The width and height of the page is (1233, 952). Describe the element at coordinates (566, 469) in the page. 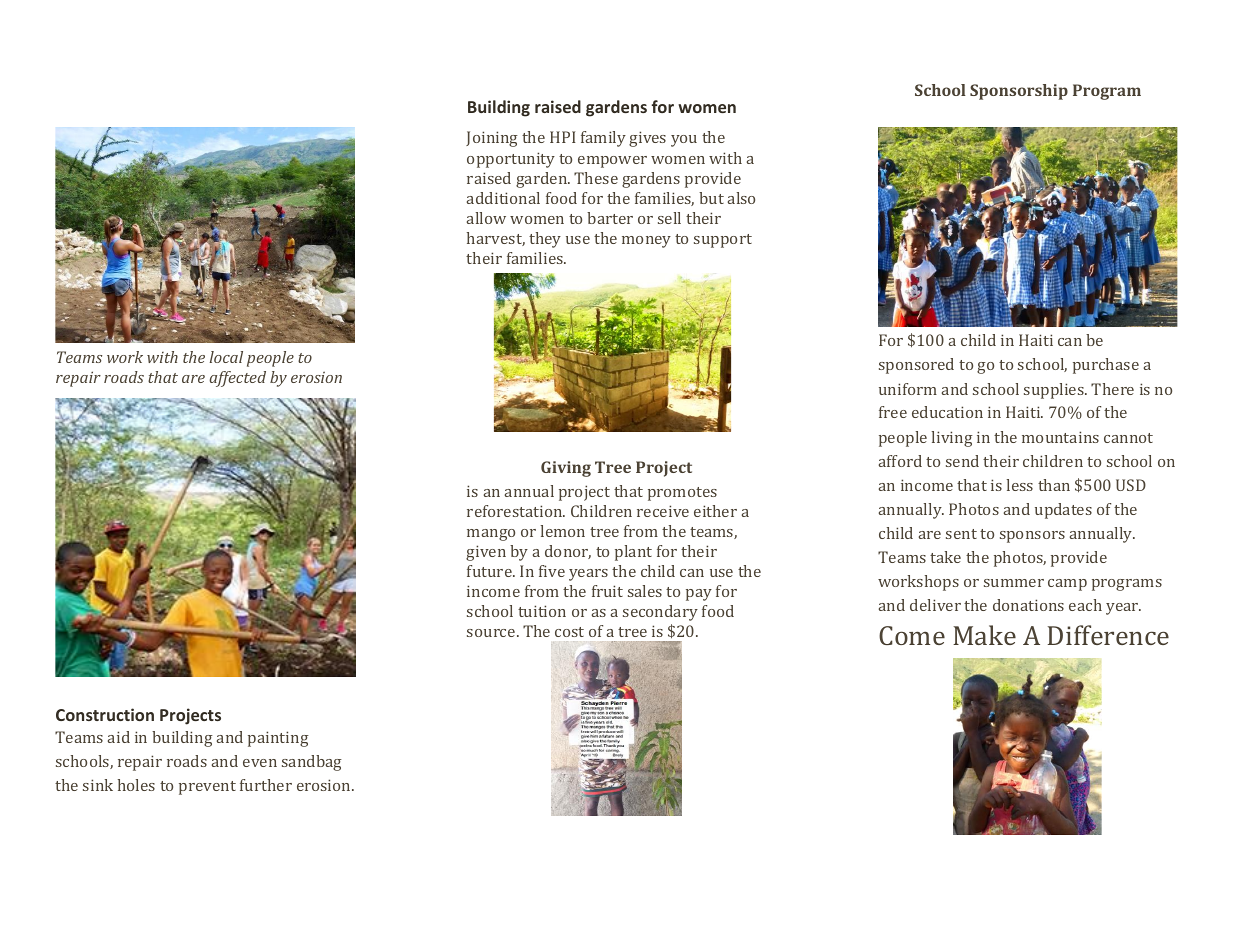

I see `Giving` at that location.
